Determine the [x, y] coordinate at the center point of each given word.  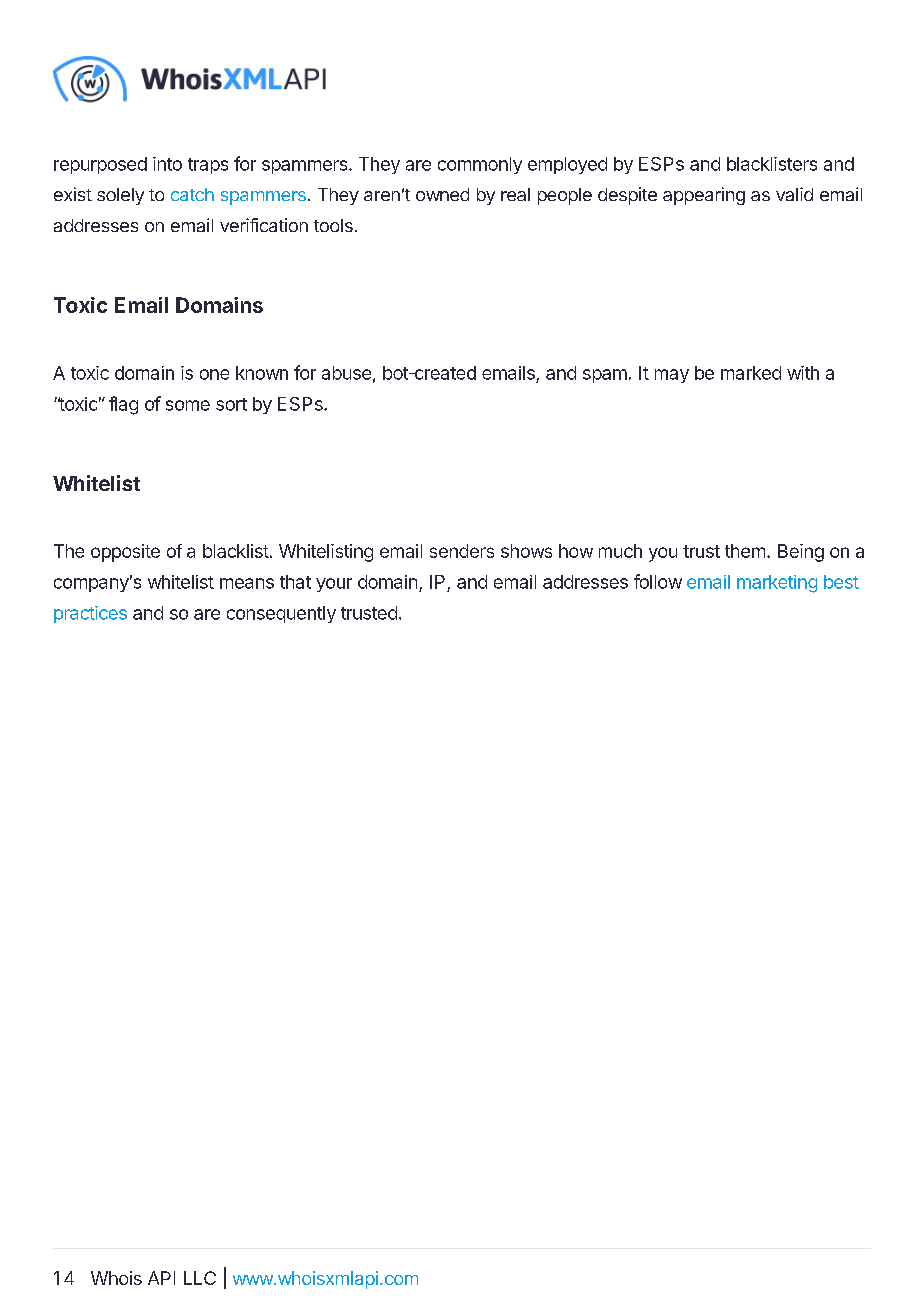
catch [192, 194]
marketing [777, 584]
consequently [281, 614]
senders [462, 551]
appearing [704, 196]
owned [442, 194]
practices [90, 614]
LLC [200, 1278]
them [745, 551]
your [334, 585]
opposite [125, 553]
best [841, 582]
